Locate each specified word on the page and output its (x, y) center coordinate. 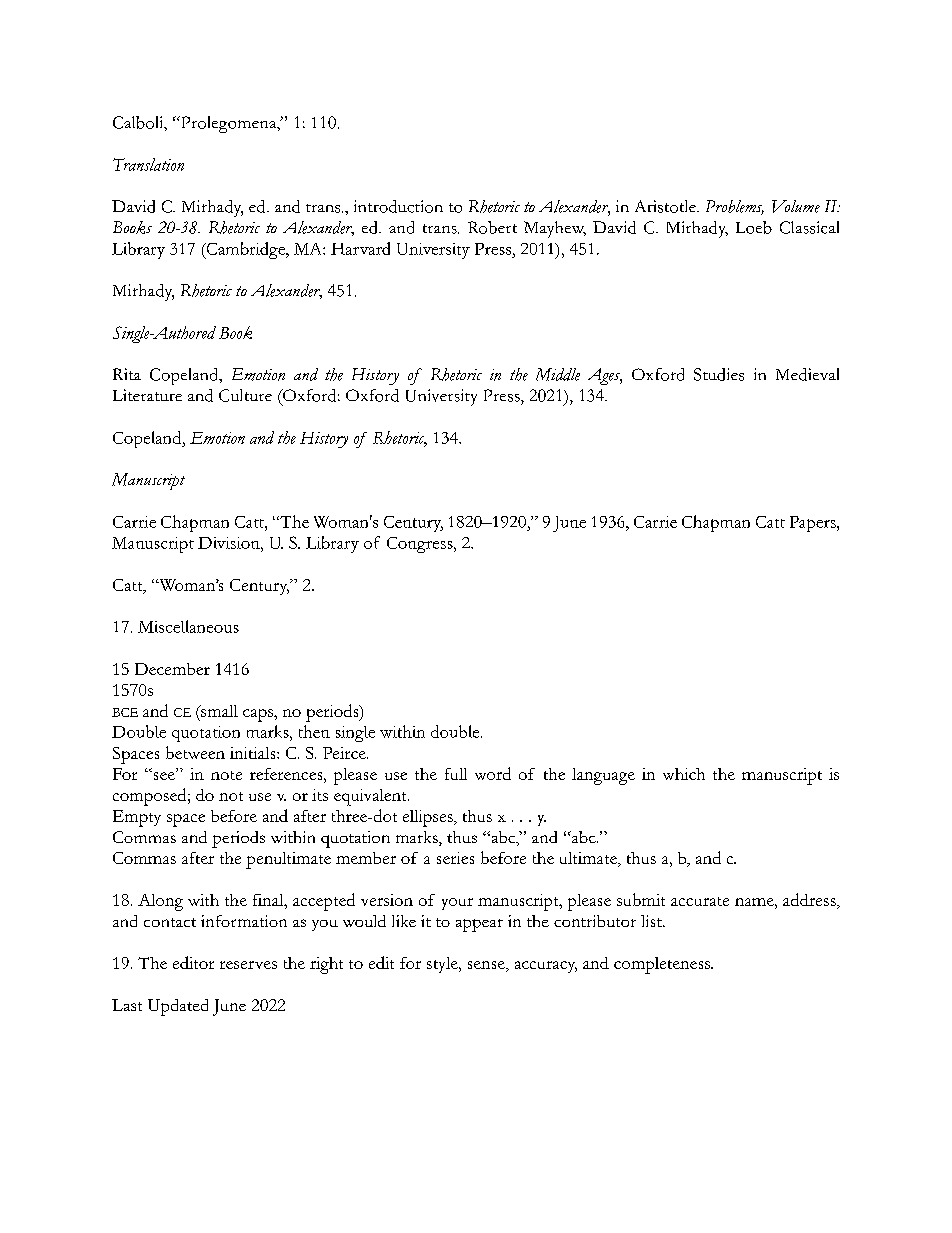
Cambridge (246, 250)
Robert (492, 227)
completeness (663, 965)
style (443, 965)
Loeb (754, 227)
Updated (178, 1007)
